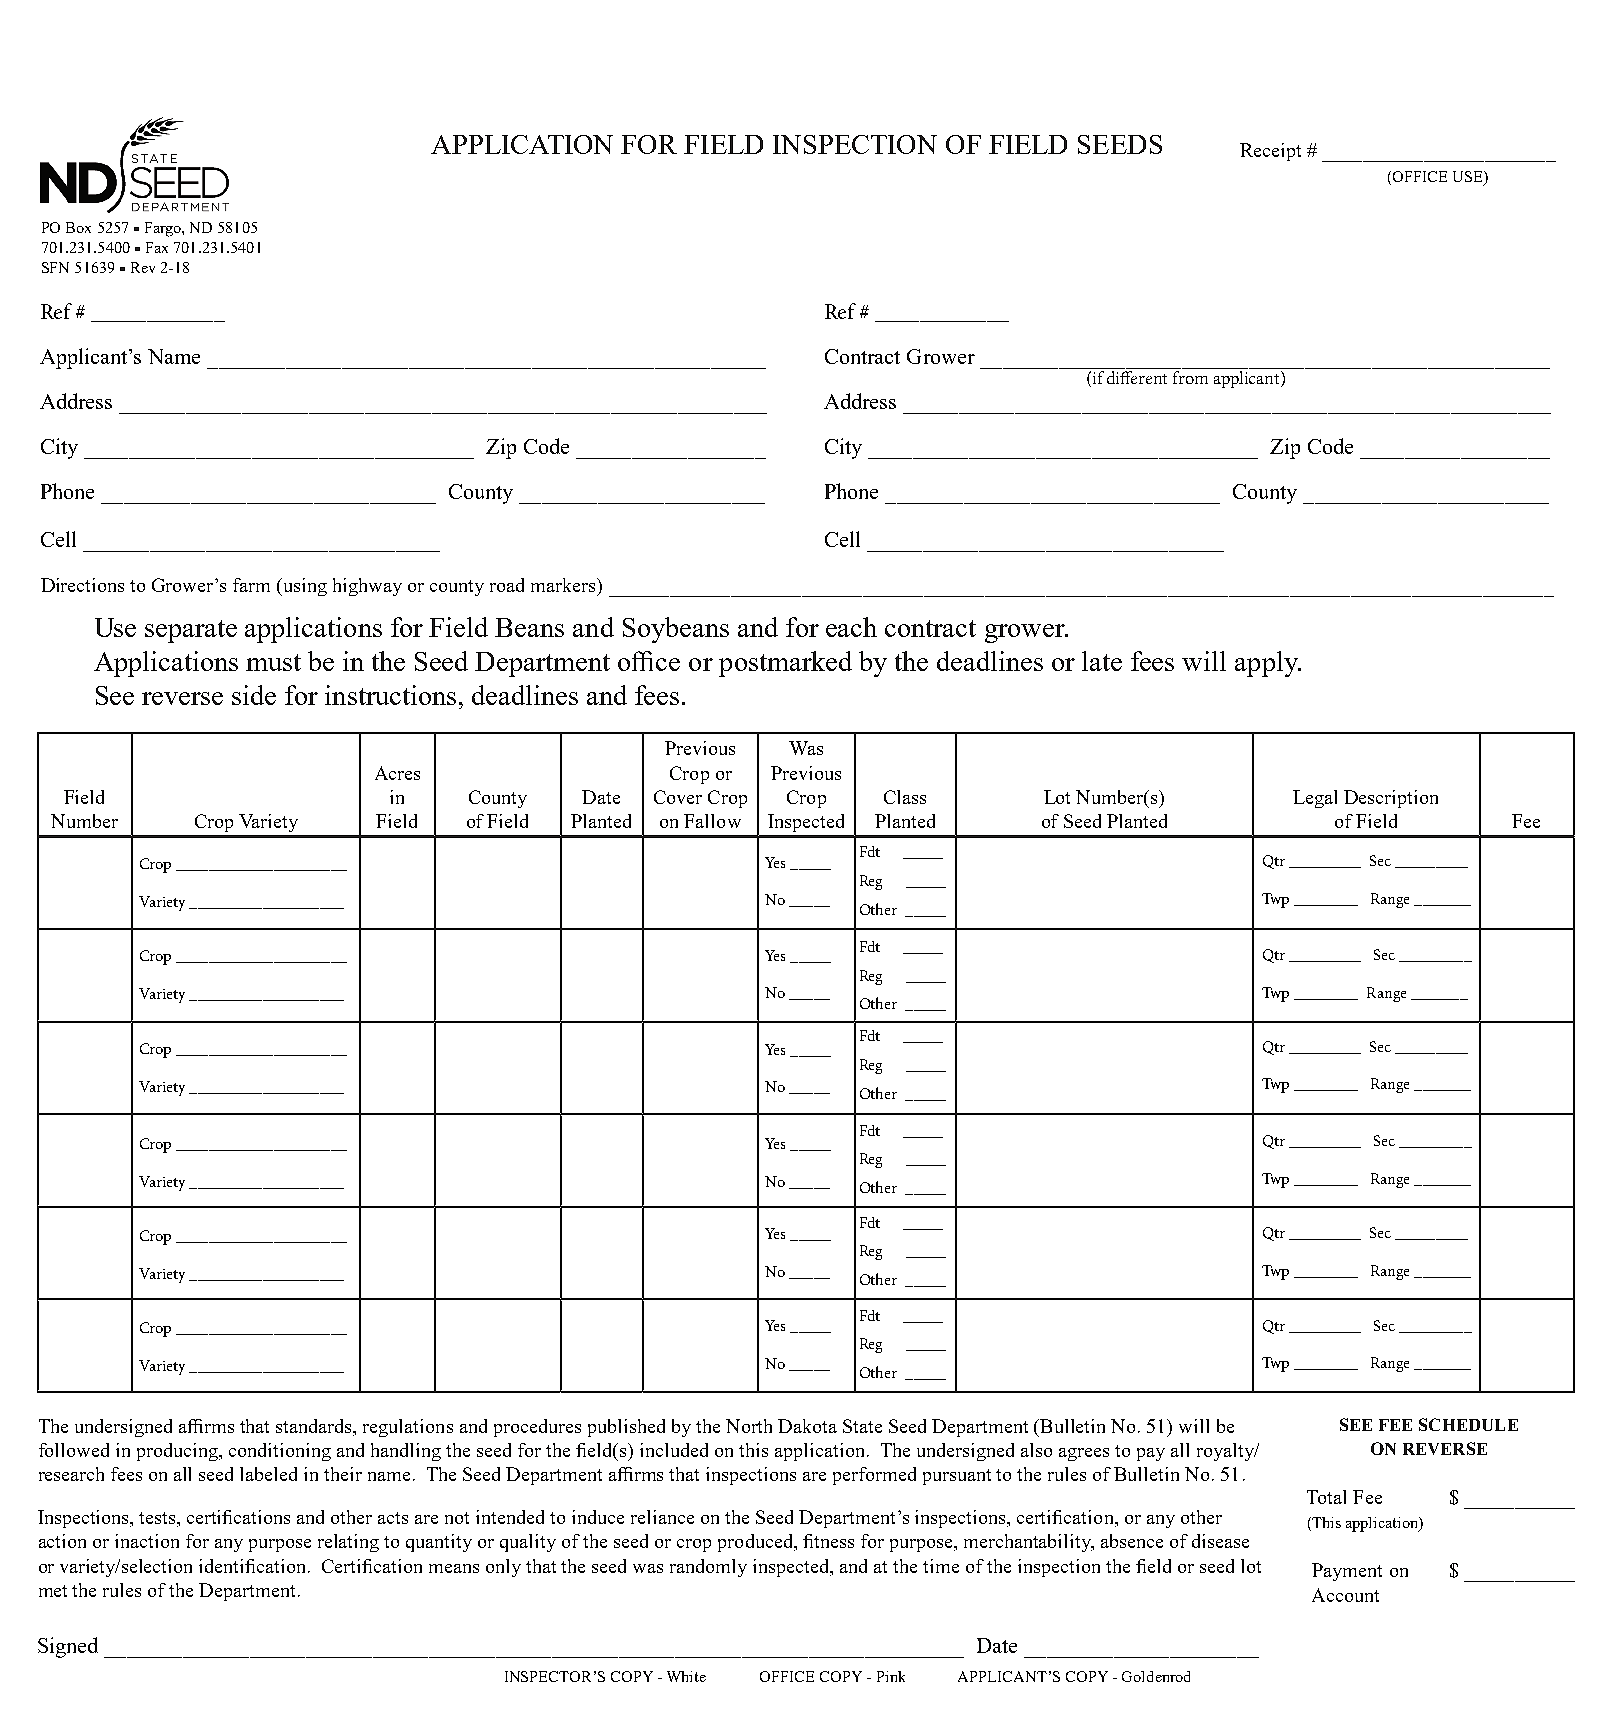  What do you see at coordinates (686, 1676) in the document?
I see `White` at bounding box center [686, 1676].
